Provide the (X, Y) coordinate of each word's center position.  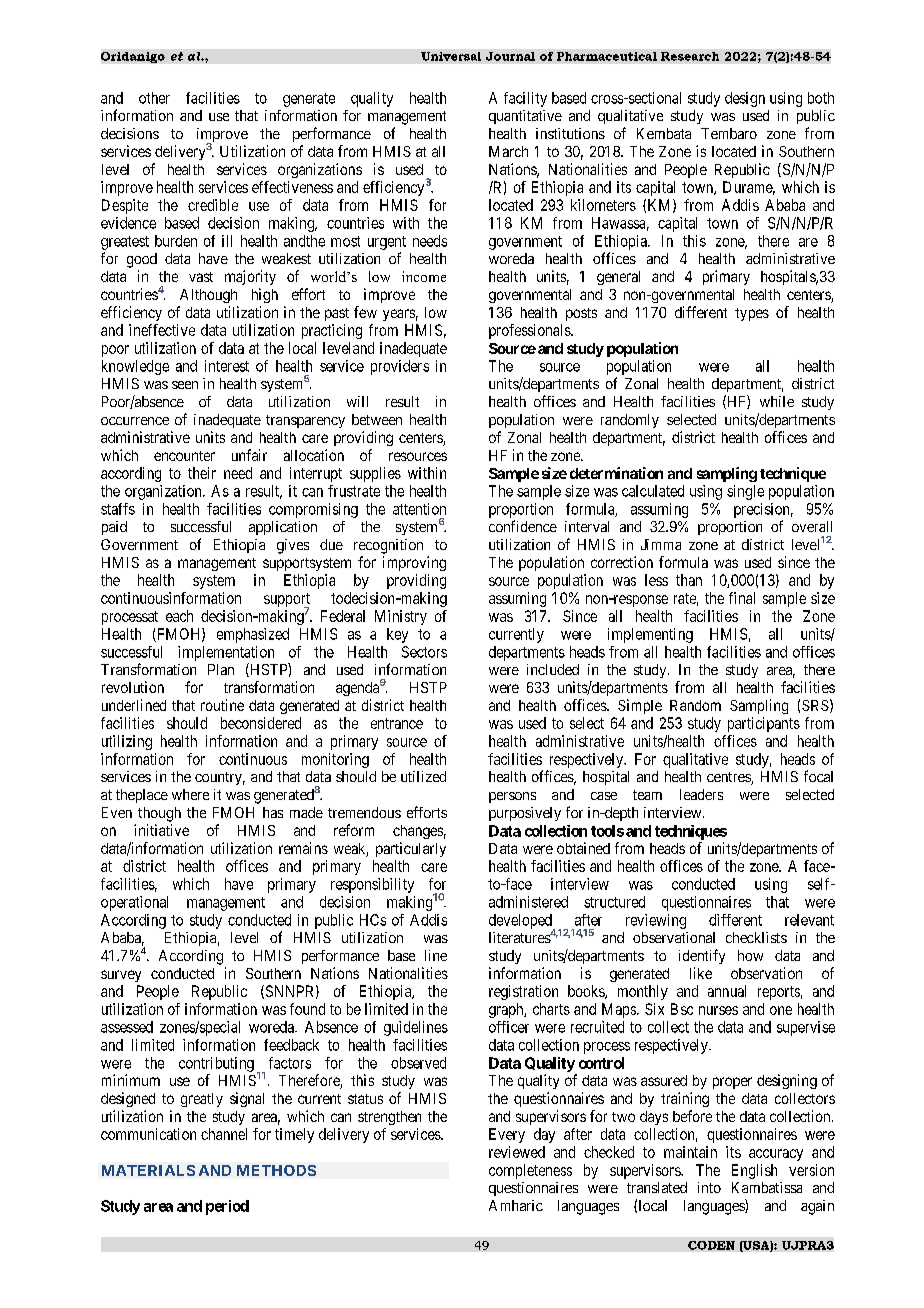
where (190, 794)
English (754, 1171)
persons (512, 797)
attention (419, 509)
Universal (451, 56)
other (154, 98)
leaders (701, 794)
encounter (184, 456)
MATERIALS (148, 1170)
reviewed (517, 1152)
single (745, 492)
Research (690, 56)
